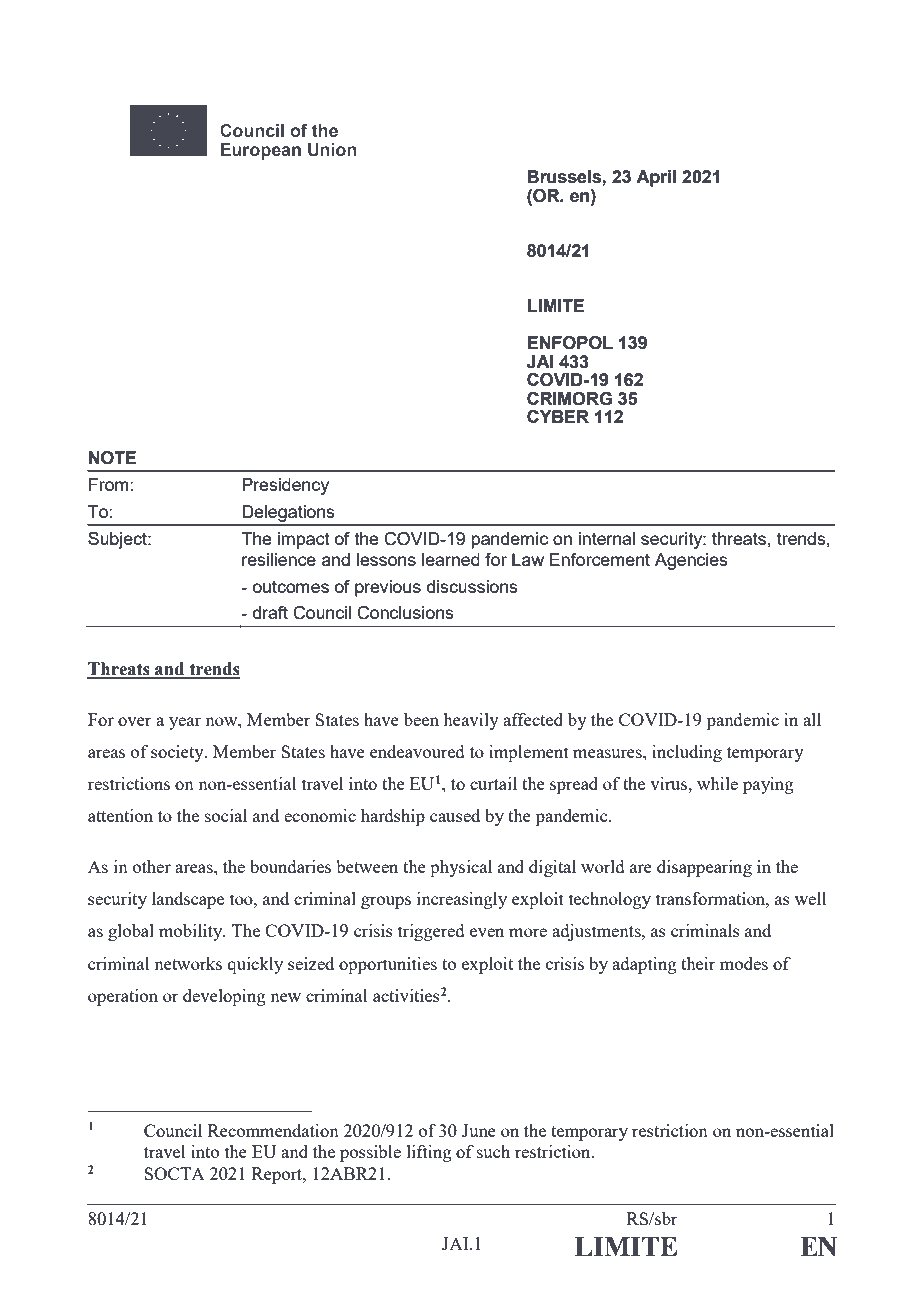 The width and height of the screenshot is (924, 1308). Describe the element at coordinates (479, 1130) in the screenshot. I see `June` at that location.
